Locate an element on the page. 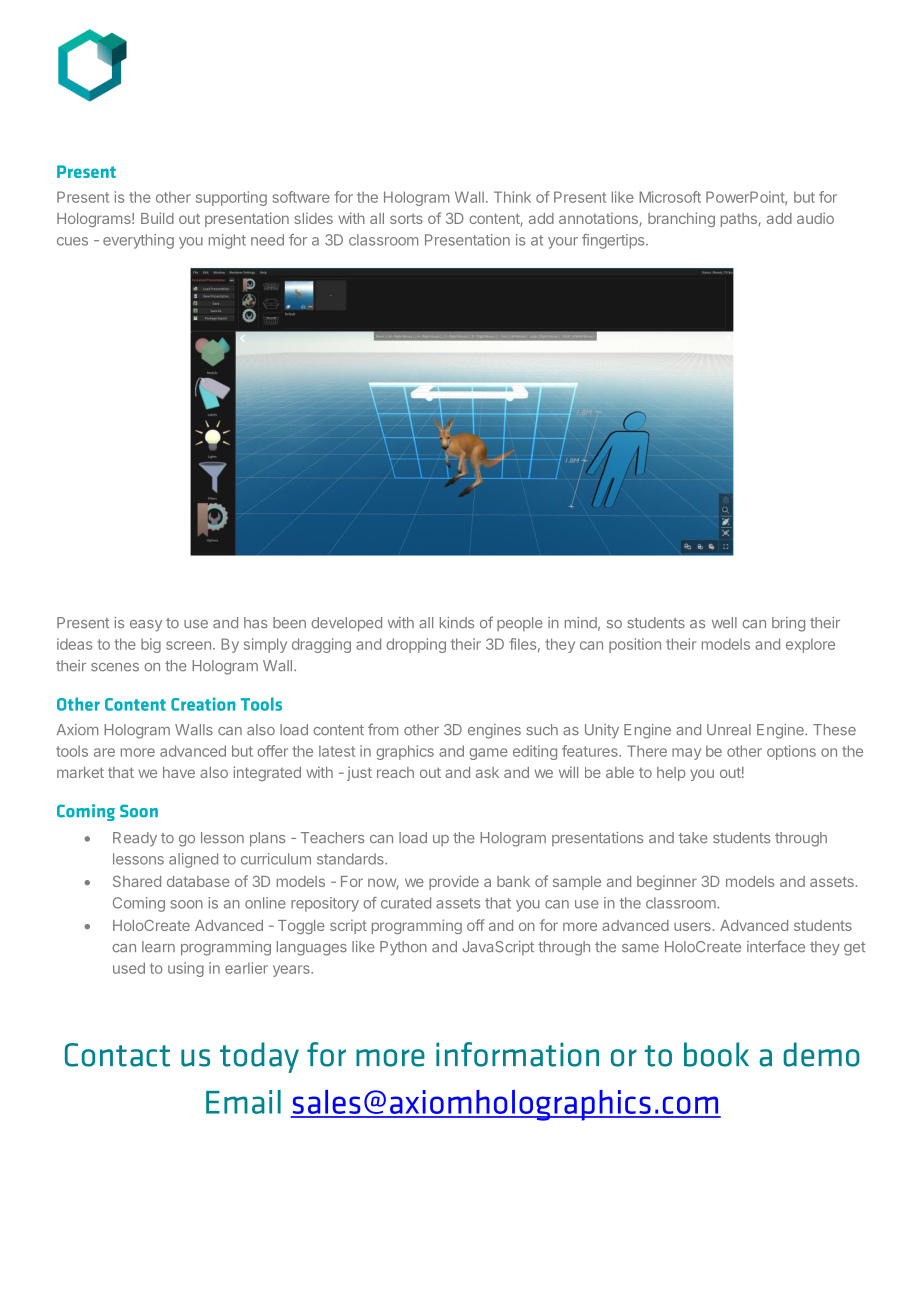 The image size is (924, 1308). Build is located at coordinates (157, 218).
